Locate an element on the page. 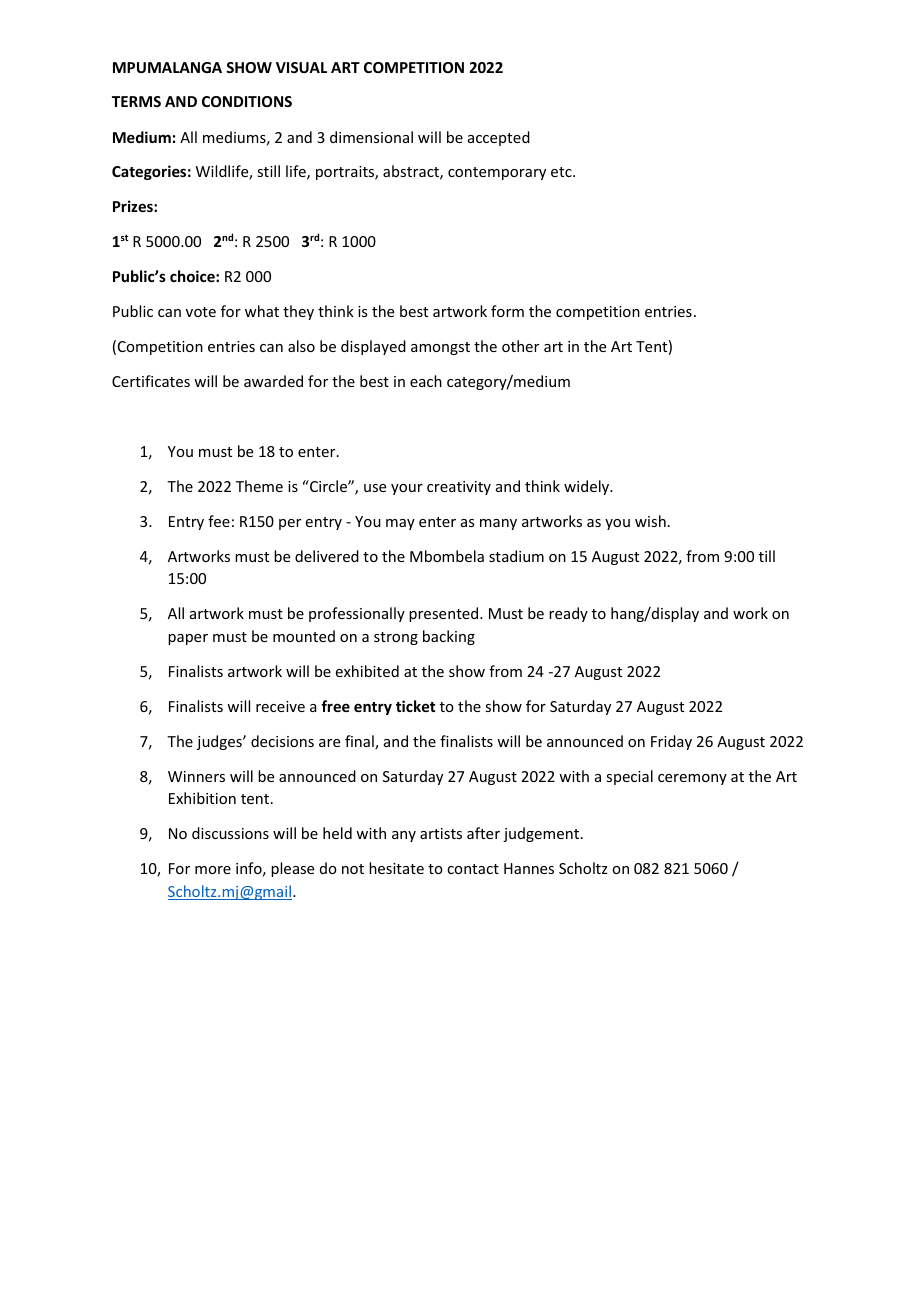  dimensional is located at coordinates (371, 137).
